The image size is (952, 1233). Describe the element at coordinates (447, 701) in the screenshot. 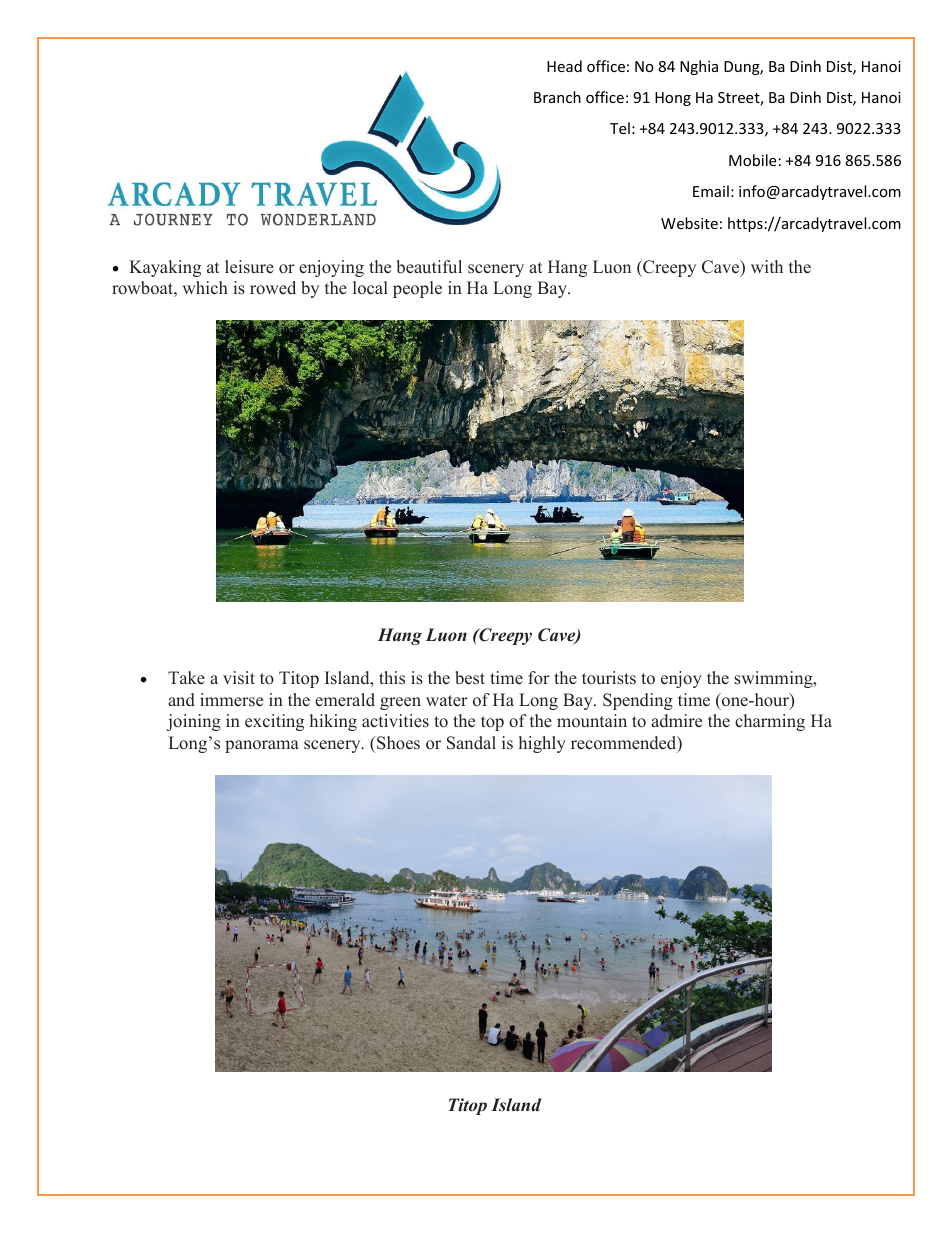

I see `water` at that location.
